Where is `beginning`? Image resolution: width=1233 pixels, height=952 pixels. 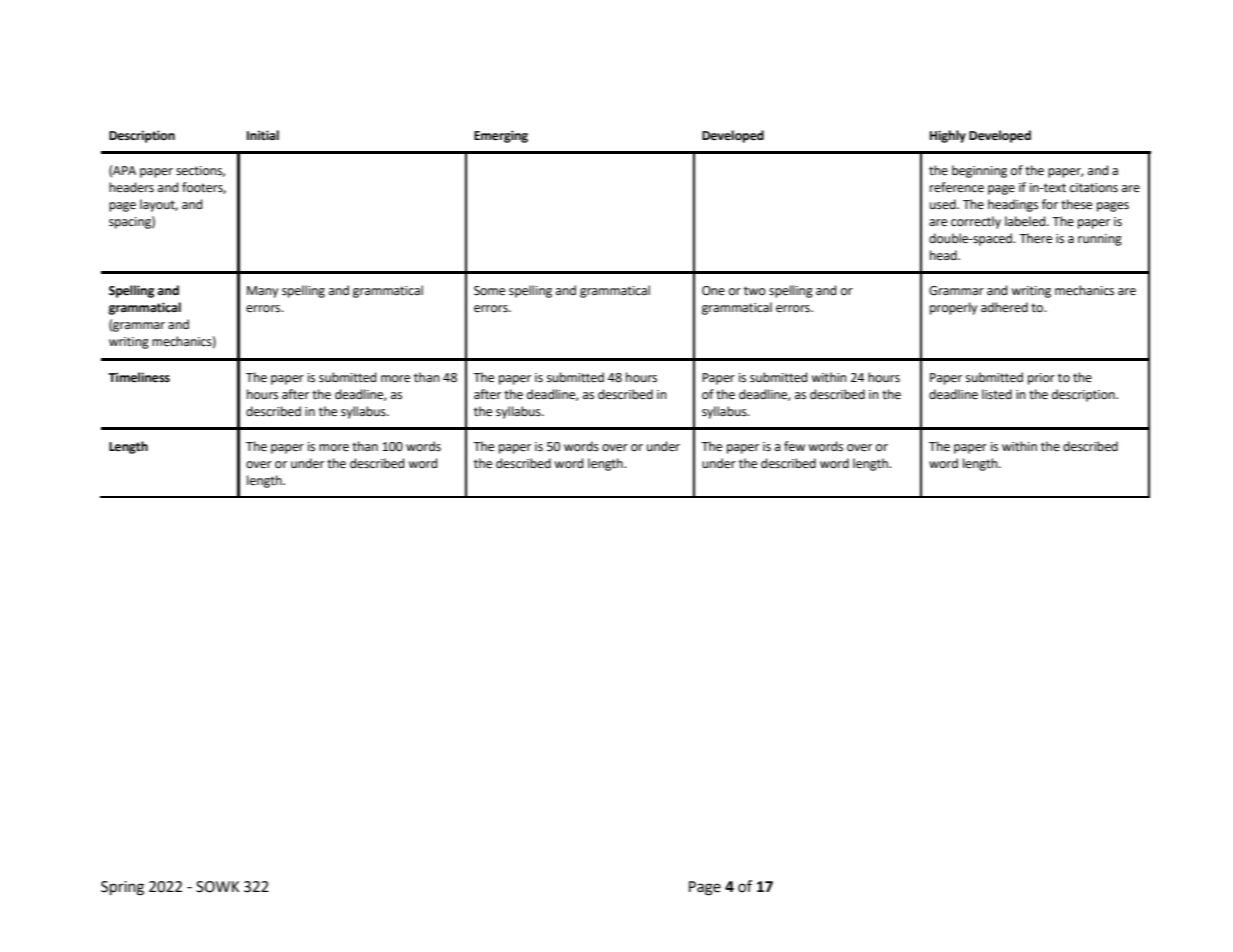 beginning is located at coordinates (979, 171).
